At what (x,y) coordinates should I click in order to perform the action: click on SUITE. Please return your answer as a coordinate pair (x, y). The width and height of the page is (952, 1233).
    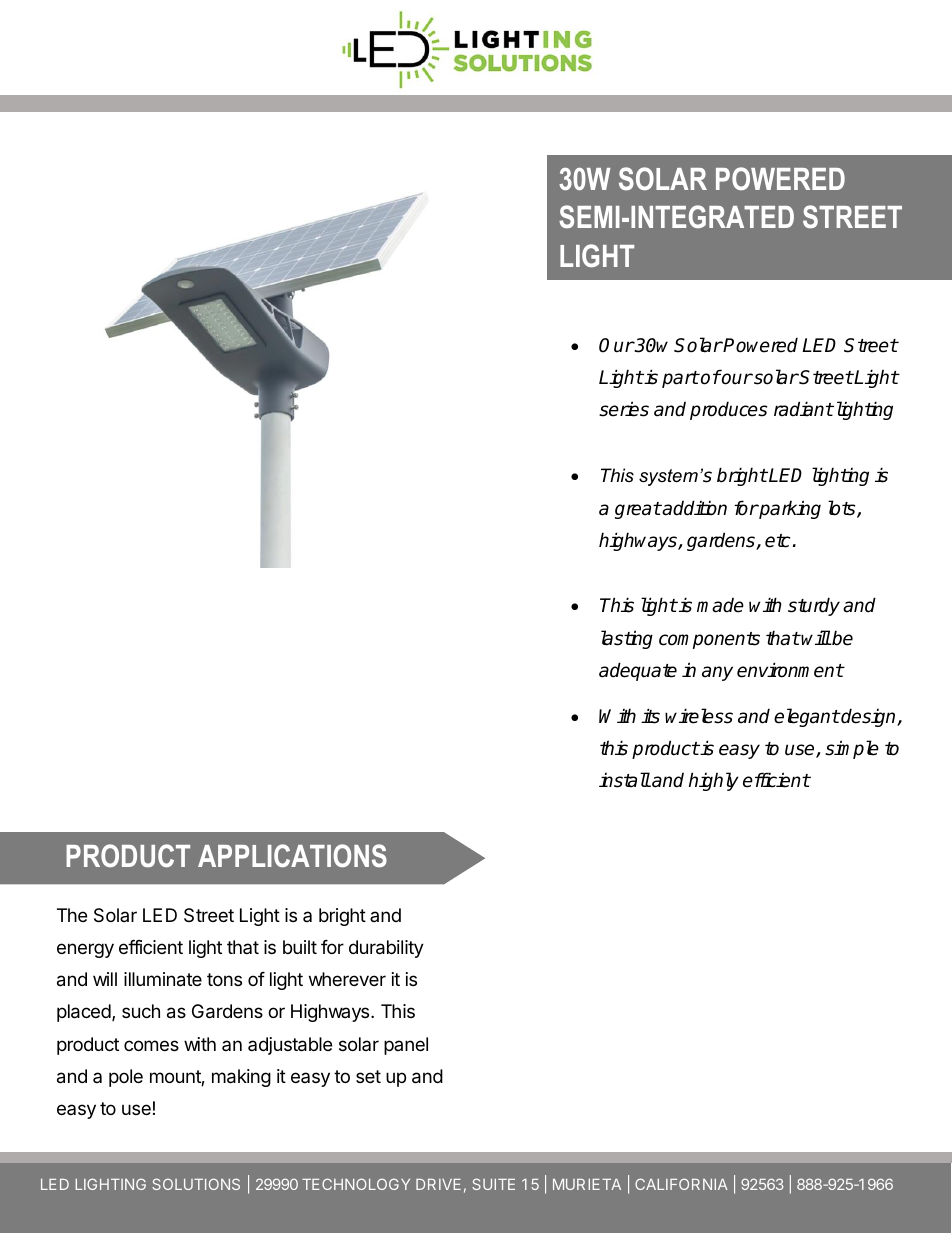
    Looking at the image, I should click on (493, 1184).
